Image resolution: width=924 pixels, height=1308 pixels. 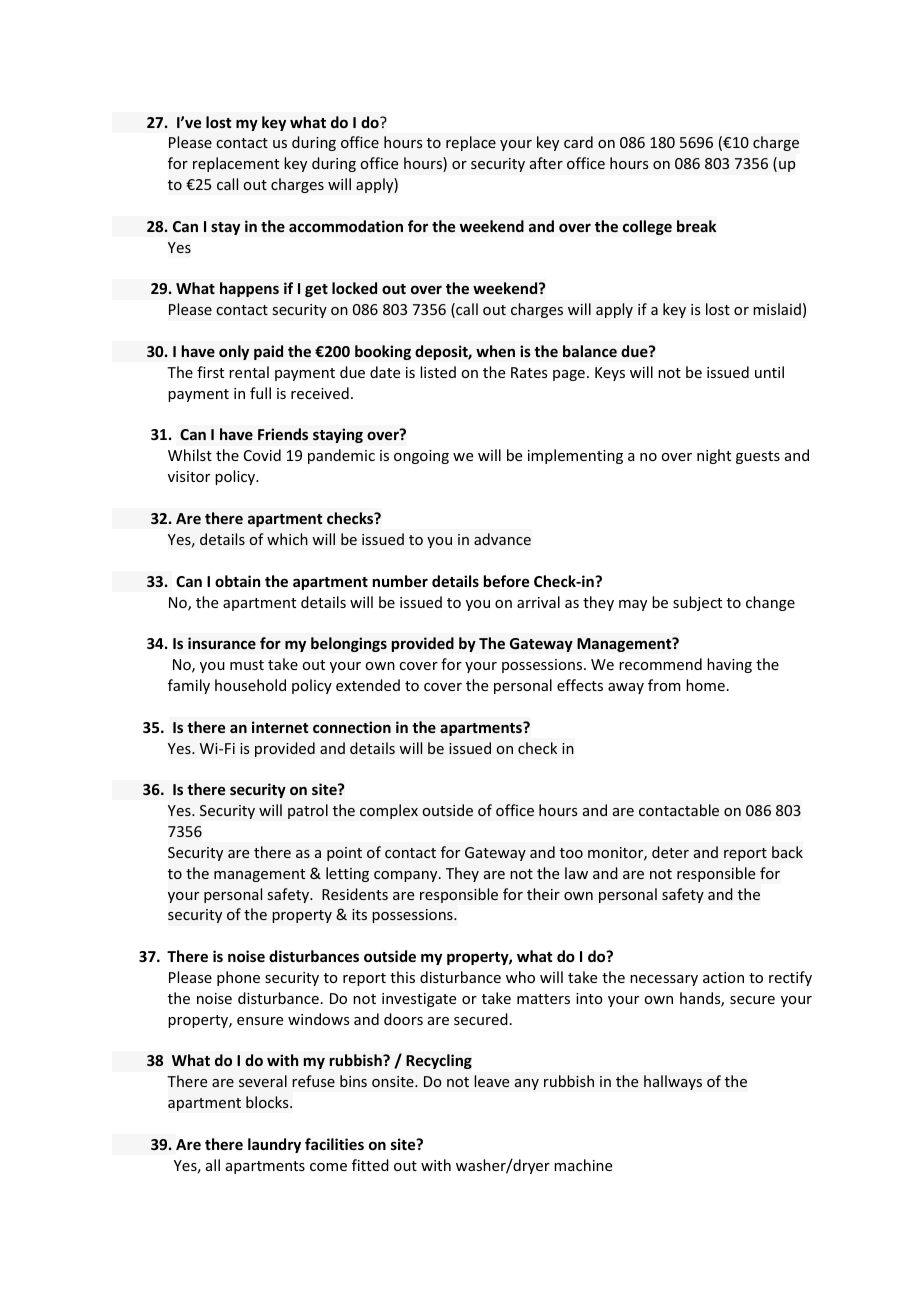 I want to click on after, so click(x=546, y=163).
